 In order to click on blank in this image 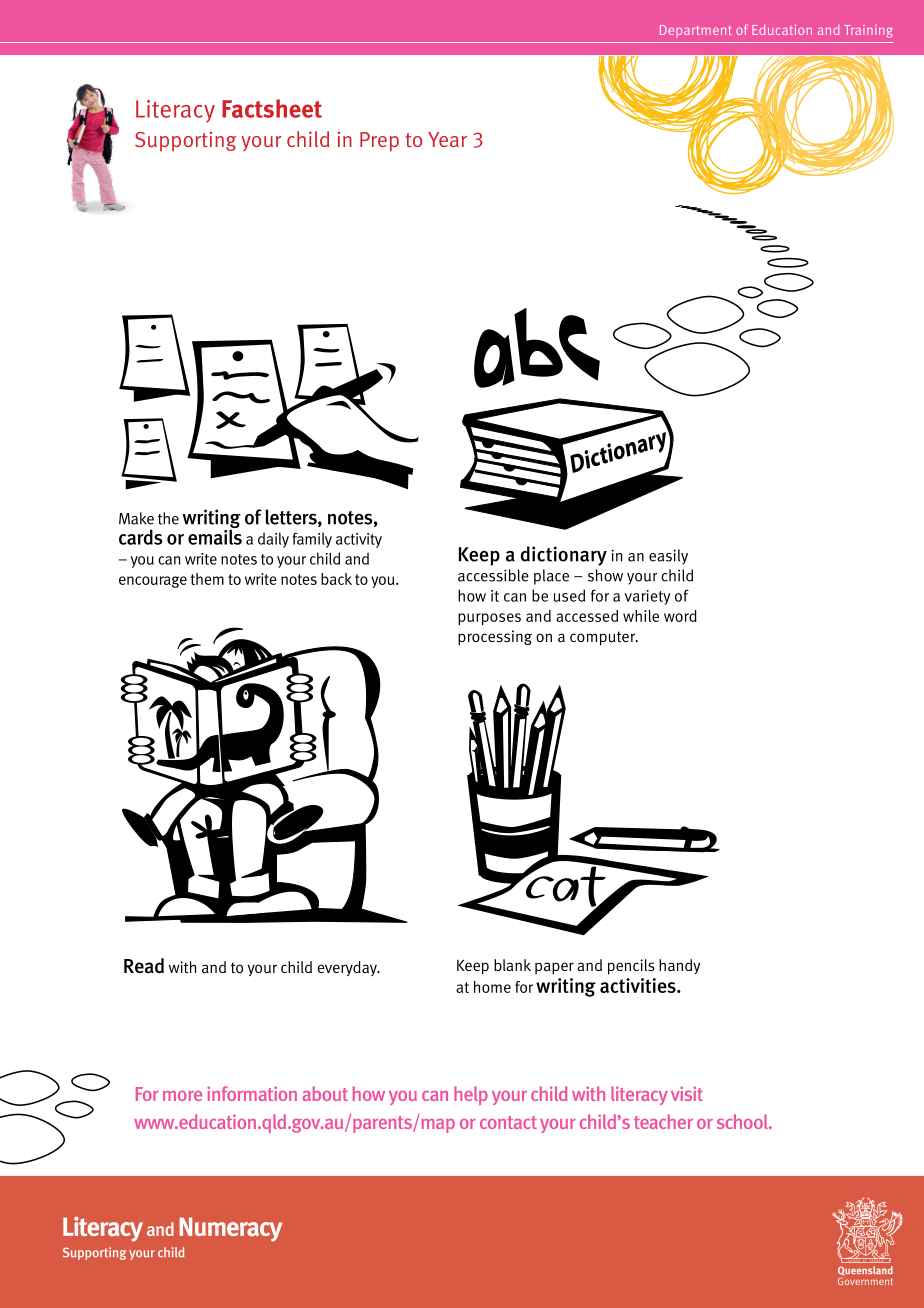, I will do `click(512, 965)`.
